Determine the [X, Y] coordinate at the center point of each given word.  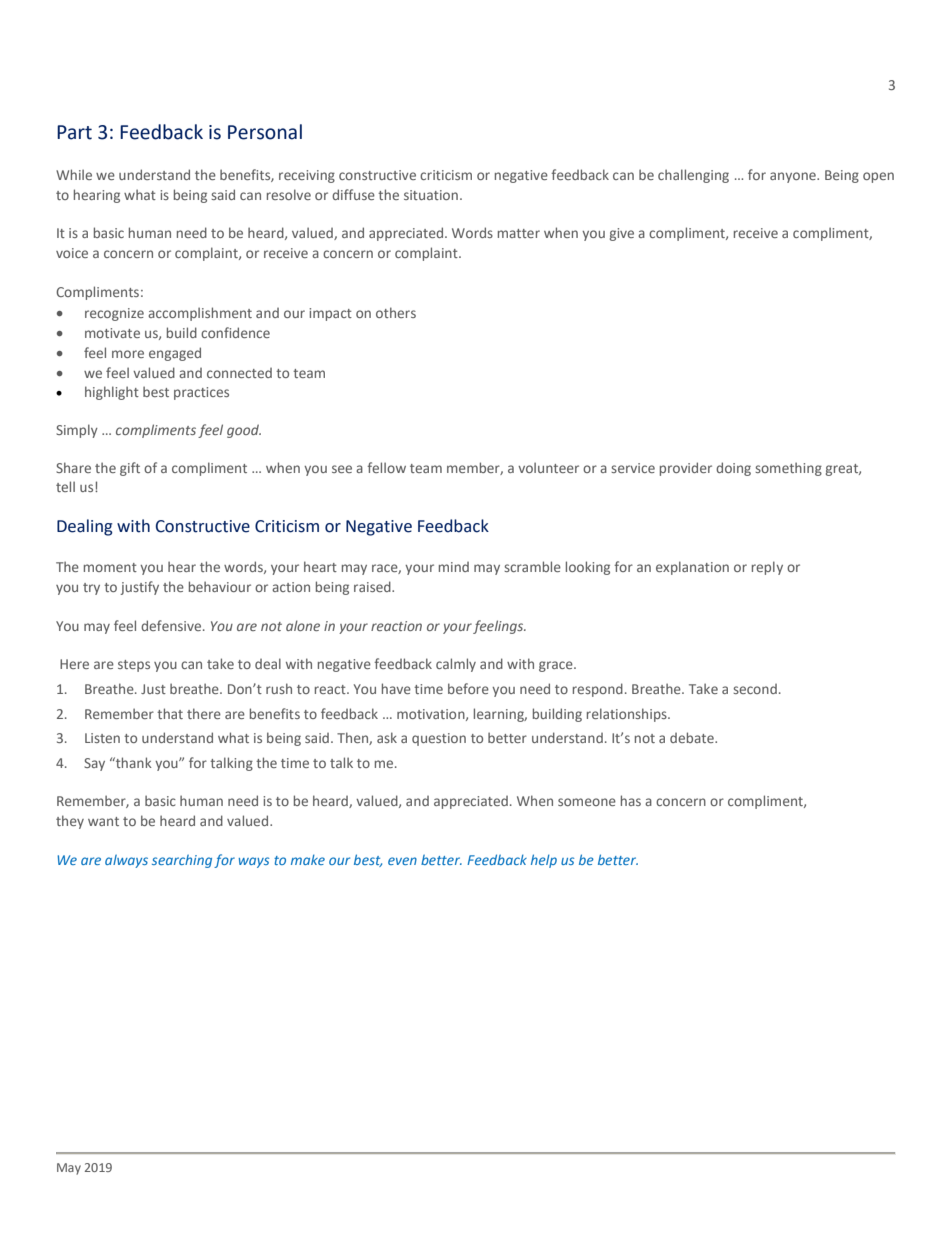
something [788, 469]
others [396, 312]
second [755, 689]
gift [130, 469]
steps [134, 666]
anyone [794, 177]
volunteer [548, 467]
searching [182, 861]
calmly [456, 665]
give [622, 234]
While [74, 174]
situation [431, 195]
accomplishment [200, 314]
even [402, 861]
